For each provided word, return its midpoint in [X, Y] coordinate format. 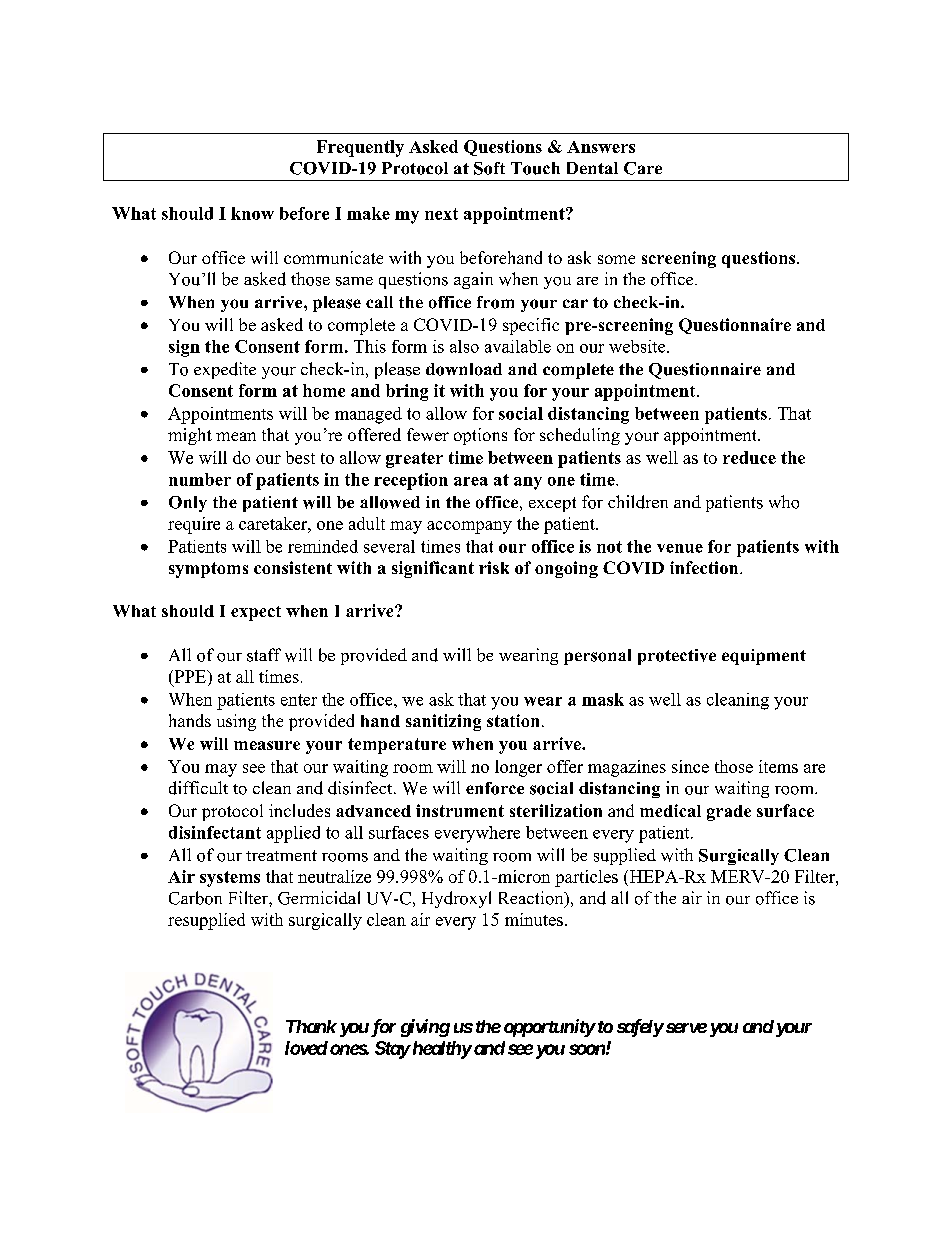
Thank [311, 1026]
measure [267, 745]
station [513, 720]
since [690, 766]
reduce [749, 457]
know [252, 213]
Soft [489, 168]
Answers [601, 147]
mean [236, 436]
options [480, 436]
